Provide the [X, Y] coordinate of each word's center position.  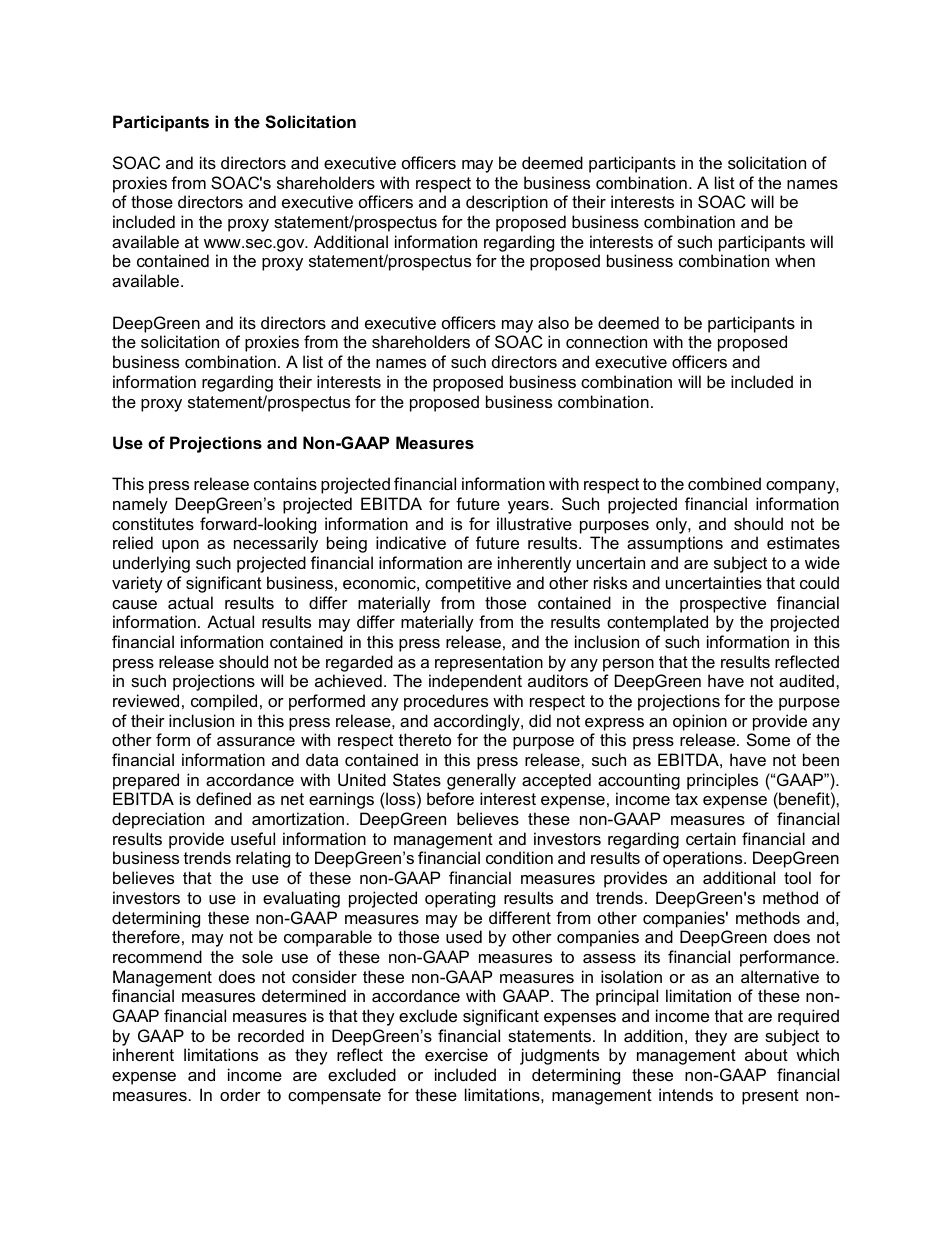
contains [285, 483]
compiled [224, 702]
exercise [456, 1054]
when [795, 260]
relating [263, 859]
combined [724, 483]
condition [519, 857]
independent [475, 682]
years [528, 507]
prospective [723, 604]
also [553, 322]
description [507, 203]
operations [704, 859]
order [240, 1094]
